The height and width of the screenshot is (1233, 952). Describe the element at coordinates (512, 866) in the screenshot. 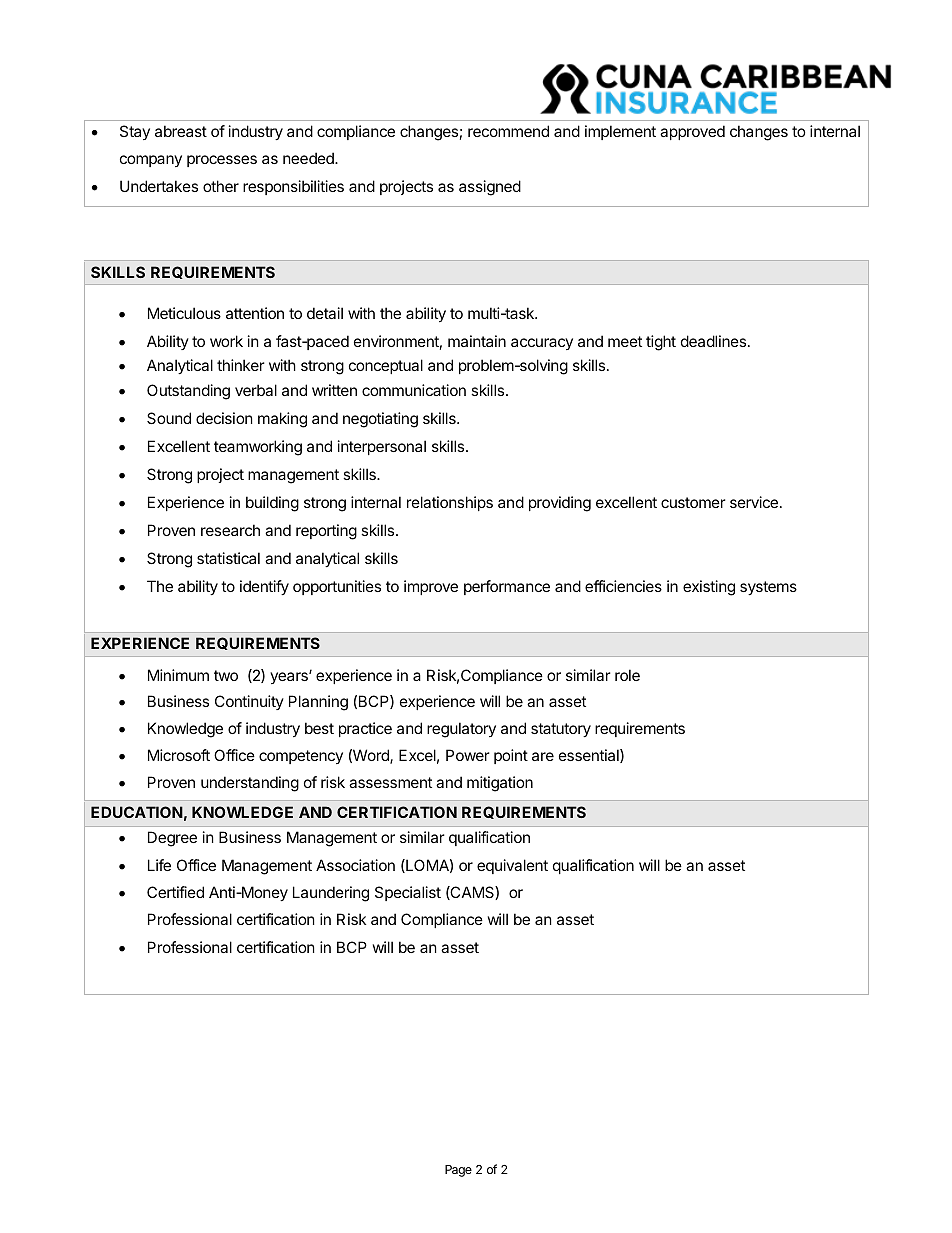

I see `equivalent` at that location.
